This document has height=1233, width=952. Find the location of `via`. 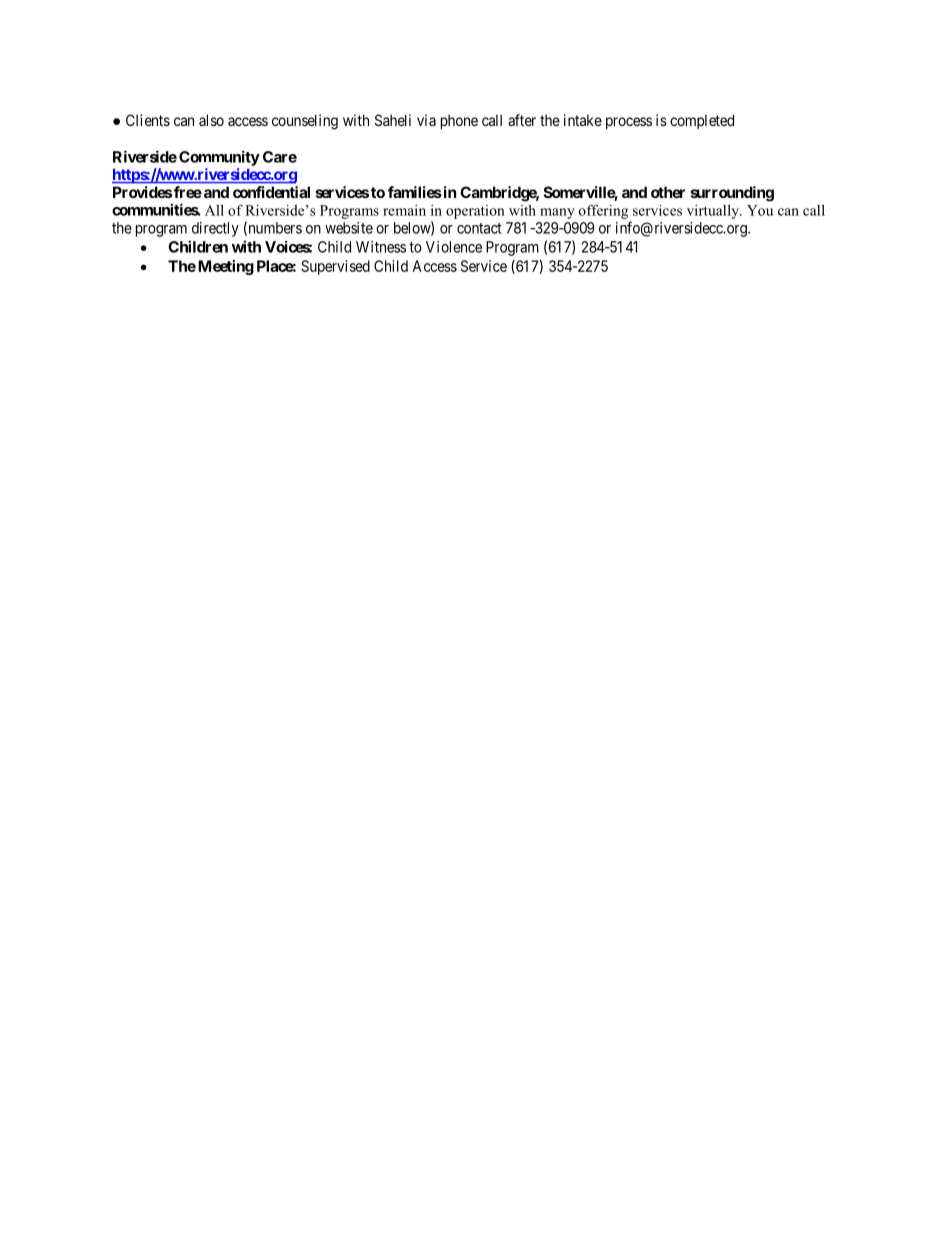

via is located at coordinates (426, 120).
